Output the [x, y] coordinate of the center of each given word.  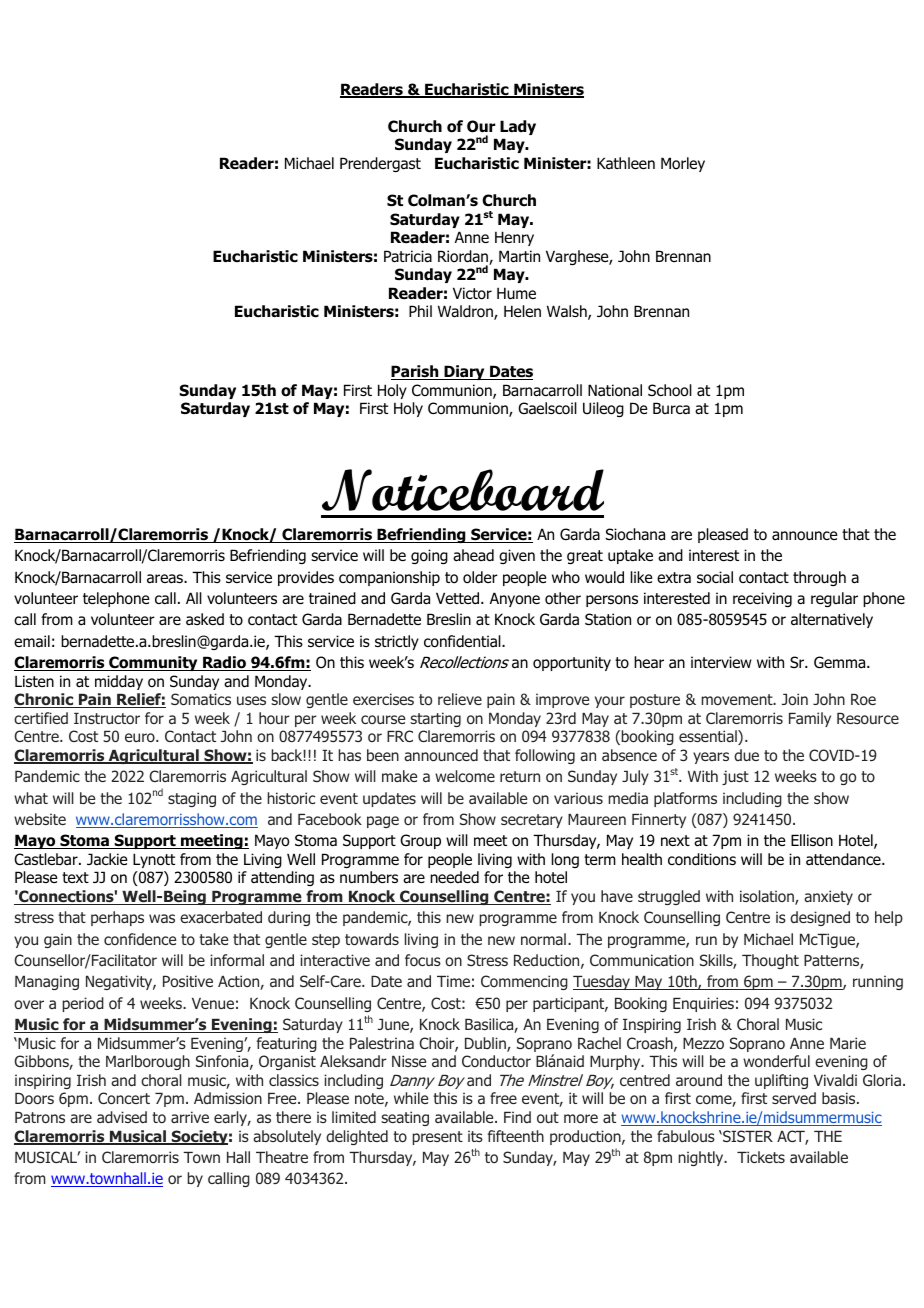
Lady [518, 127]
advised [122, 1117]
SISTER [747, 1136]
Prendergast [380, 164]
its [475, 1136]
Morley [683, 164]
